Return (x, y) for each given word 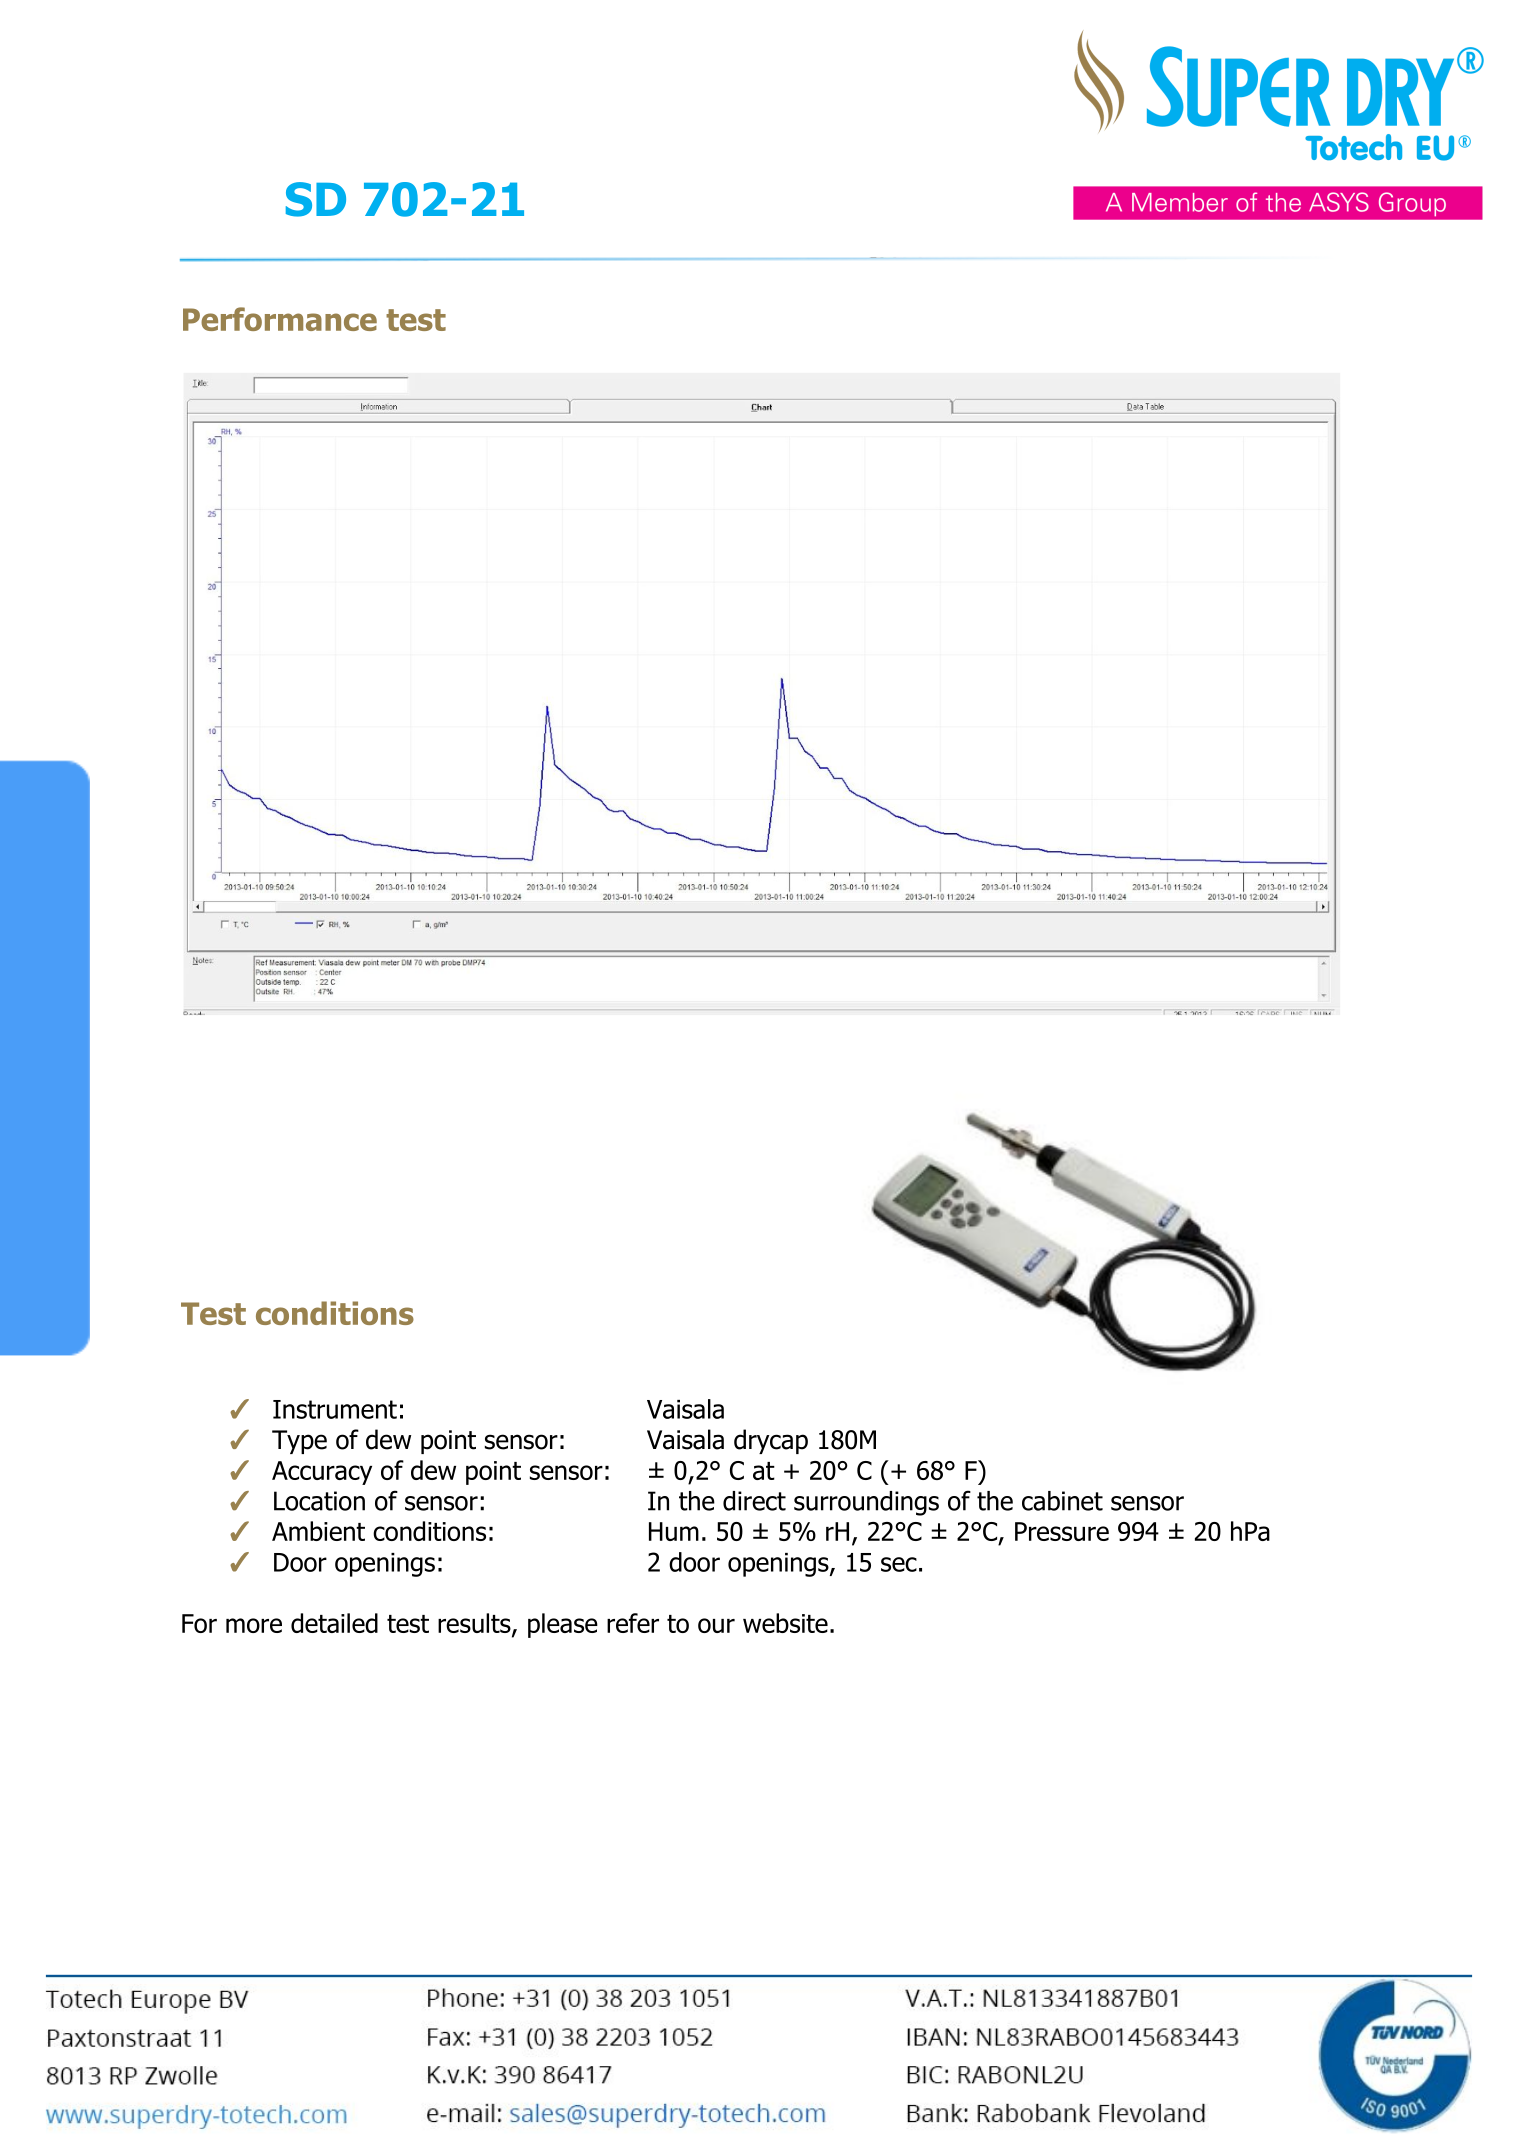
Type (299, 1442)
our (716, 1625)
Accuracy (322, 1473)
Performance (280, 319)
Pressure (1062, 1531)
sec (899, 1564)
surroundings (866, 1503)
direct (754, 1501)
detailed (334, 1623)
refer (633, 1623)
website (785, 1623)
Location (319, 1501)
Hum (674, 1531)
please (563, 1625)
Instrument (335, 1409)
